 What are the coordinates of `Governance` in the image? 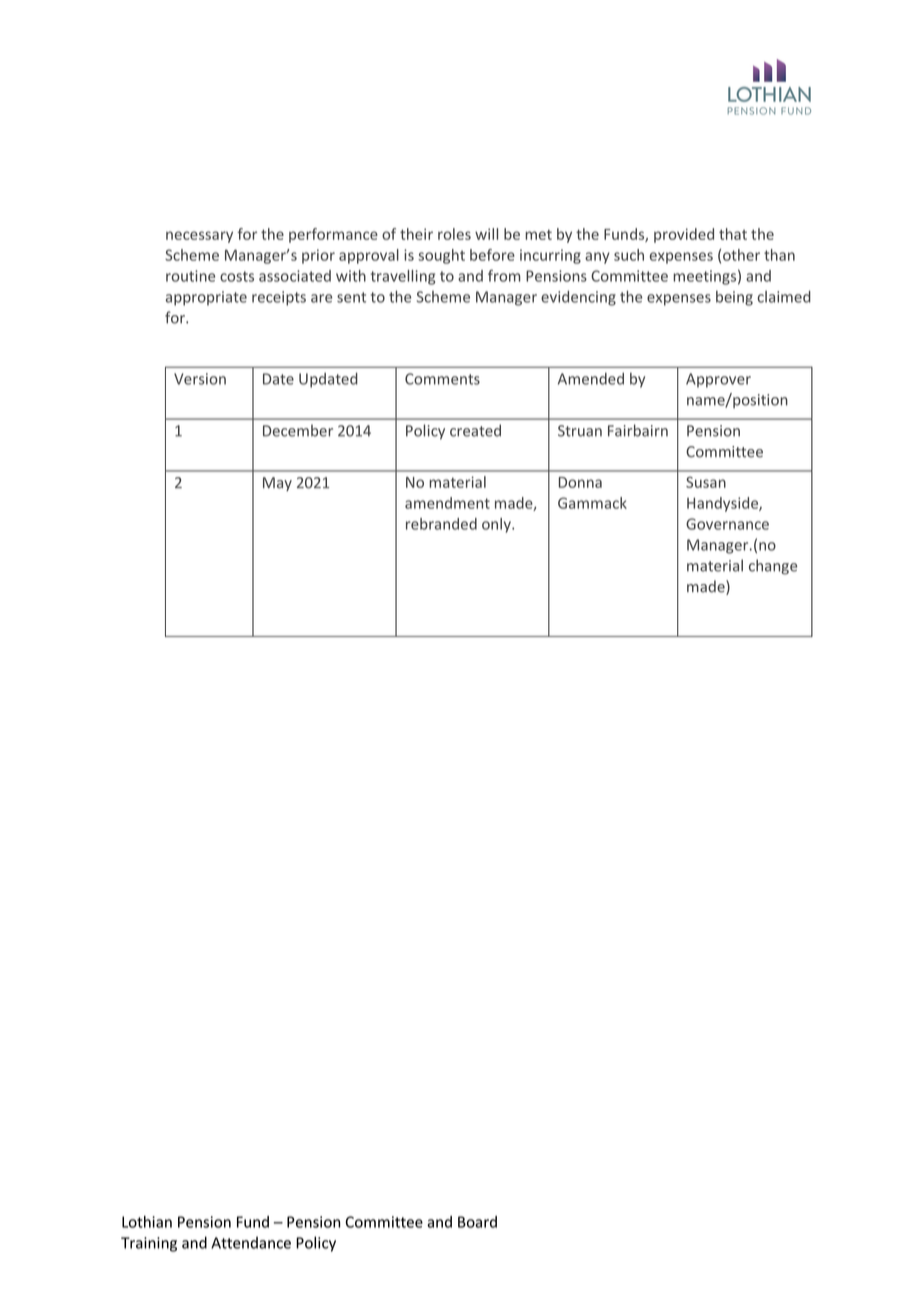 It's located at (727, 524).
